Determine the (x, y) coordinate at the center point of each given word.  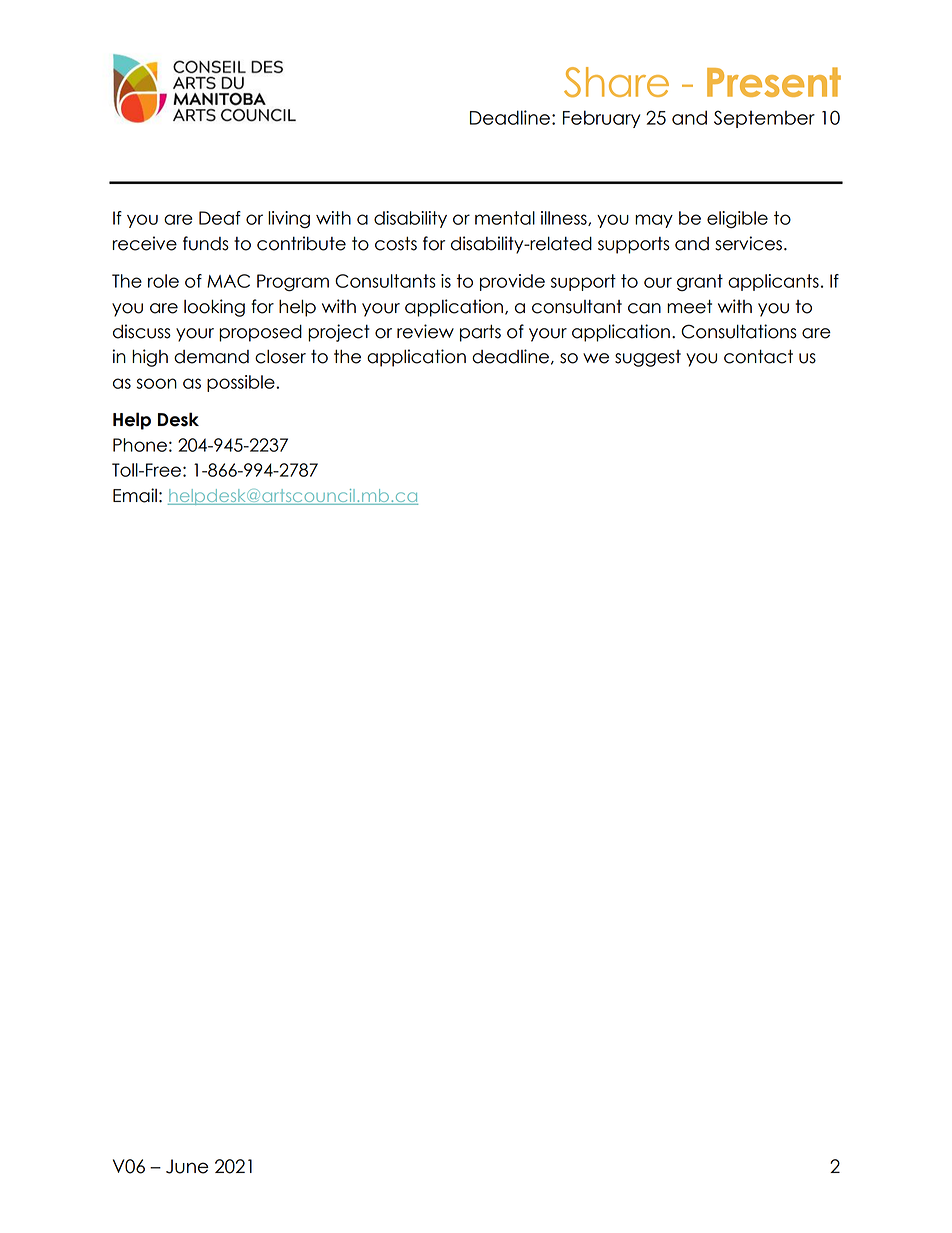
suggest (648, 358)
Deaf (220, 218)
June (187, 1166)
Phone (140, 445)
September (764, 119)
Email (135, 495)
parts (480, 333)
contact (758, 356)
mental (505, 218)
